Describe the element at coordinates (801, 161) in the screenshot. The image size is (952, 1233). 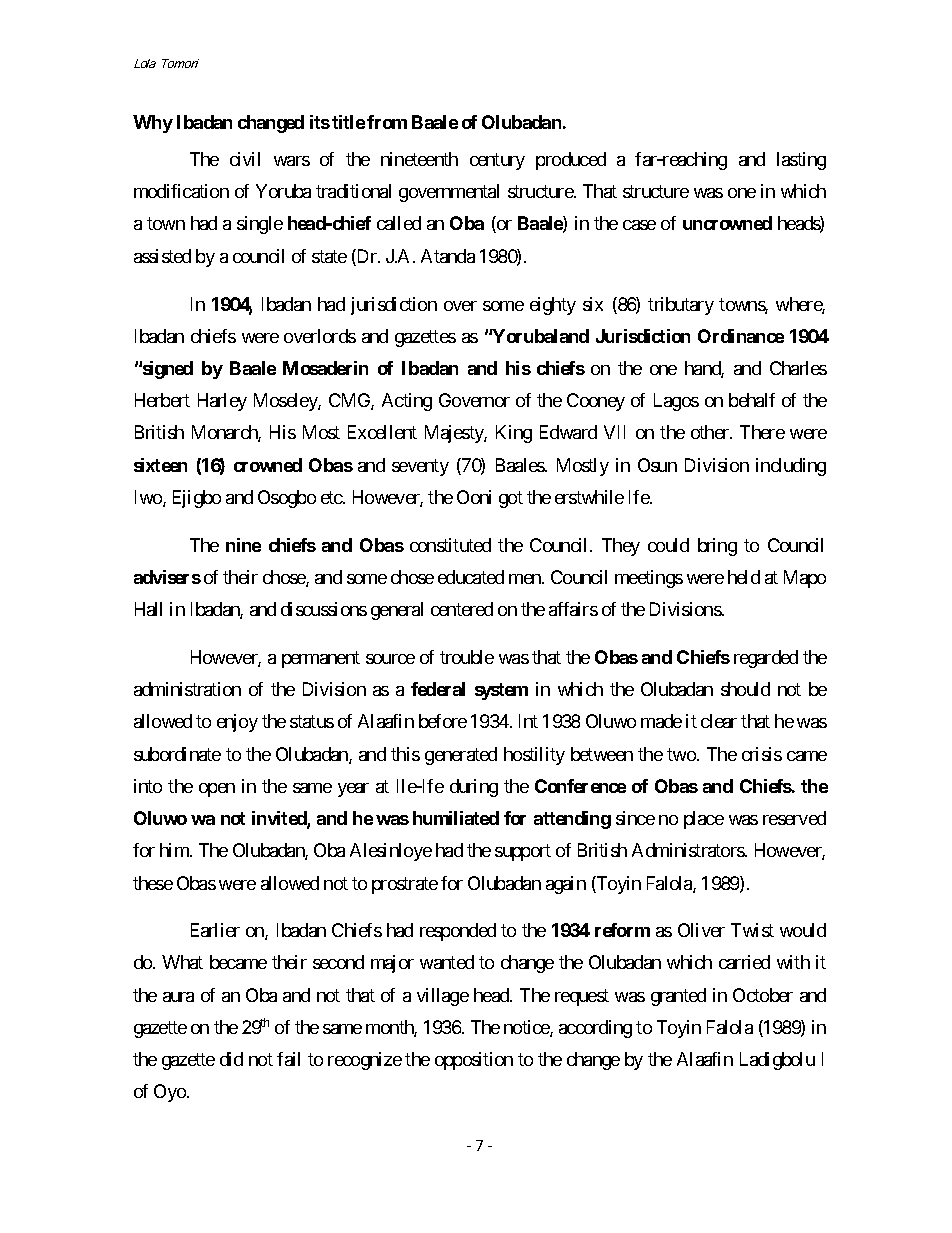
I see `lasting` at that location.
